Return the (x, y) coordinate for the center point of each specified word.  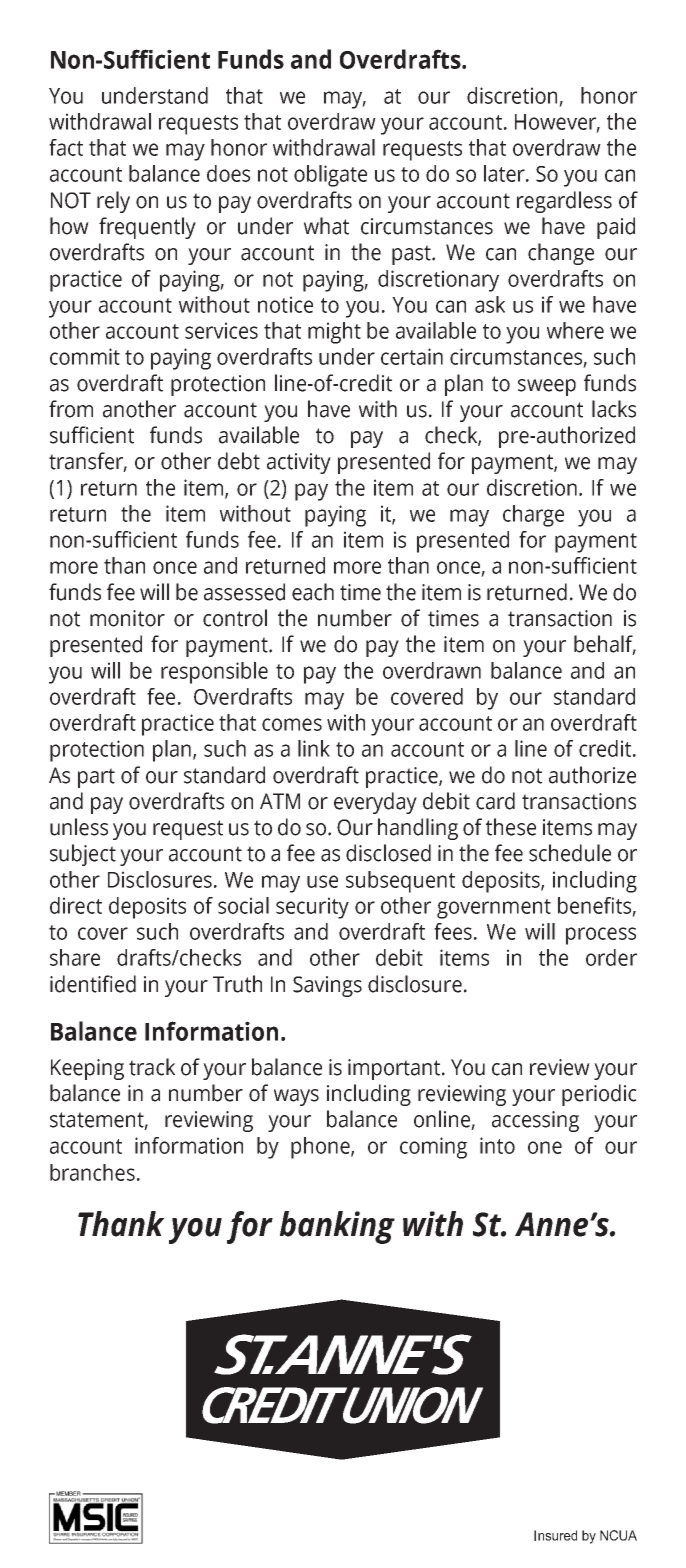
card (495, 801)
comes (292, 724)
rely (113, 202)
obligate (330, 176)
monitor (127, 618)
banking (337, 1227)
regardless (564, 202)
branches (92, 1172)
